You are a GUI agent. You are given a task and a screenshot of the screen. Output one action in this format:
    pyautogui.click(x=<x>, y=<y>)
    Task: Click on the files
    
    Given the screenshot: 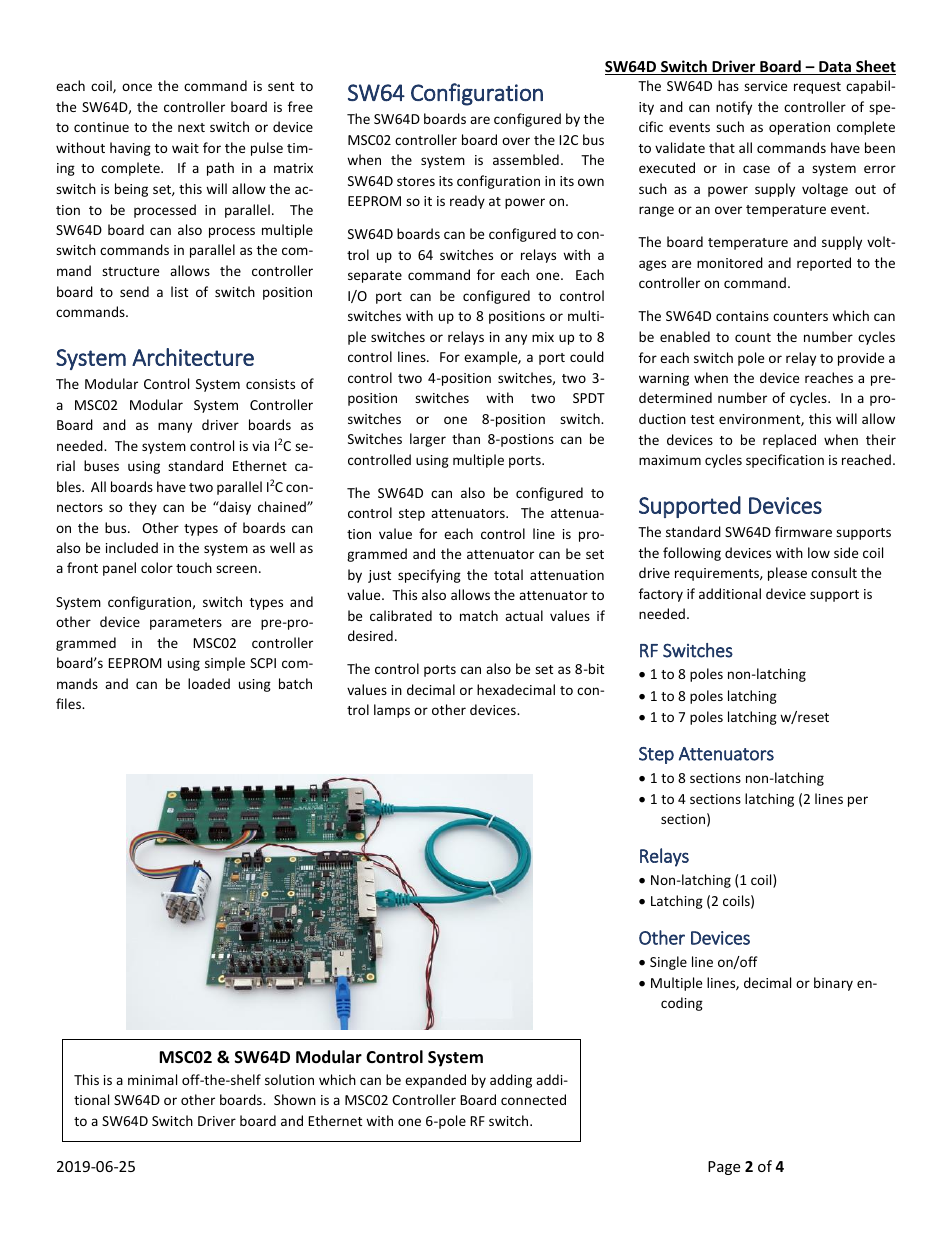 What is the action you would take?
    pyautogui.click(x=69, y=703)
